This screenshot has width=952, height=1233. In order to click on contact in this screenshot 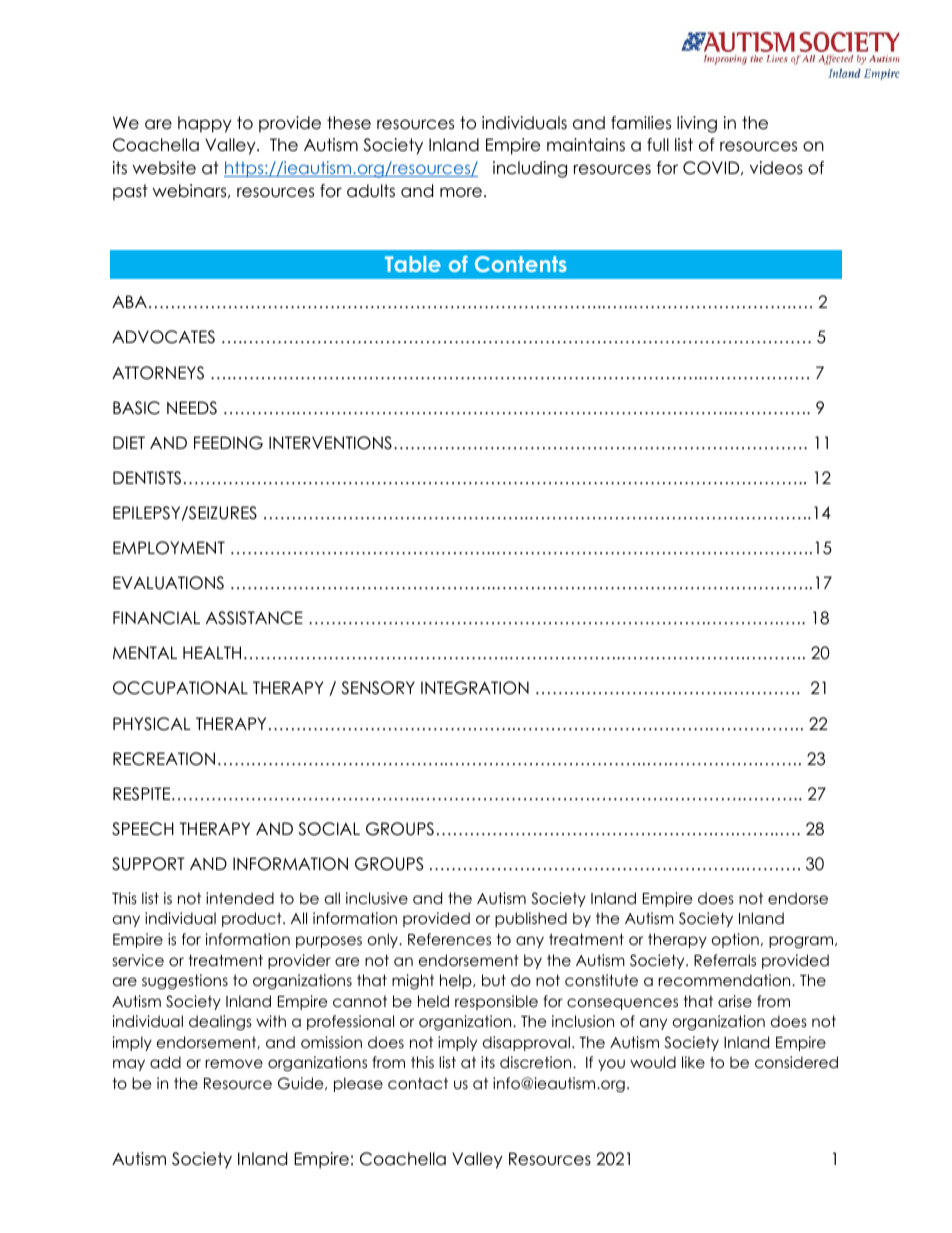, I will do `click(418, 1084)`.
